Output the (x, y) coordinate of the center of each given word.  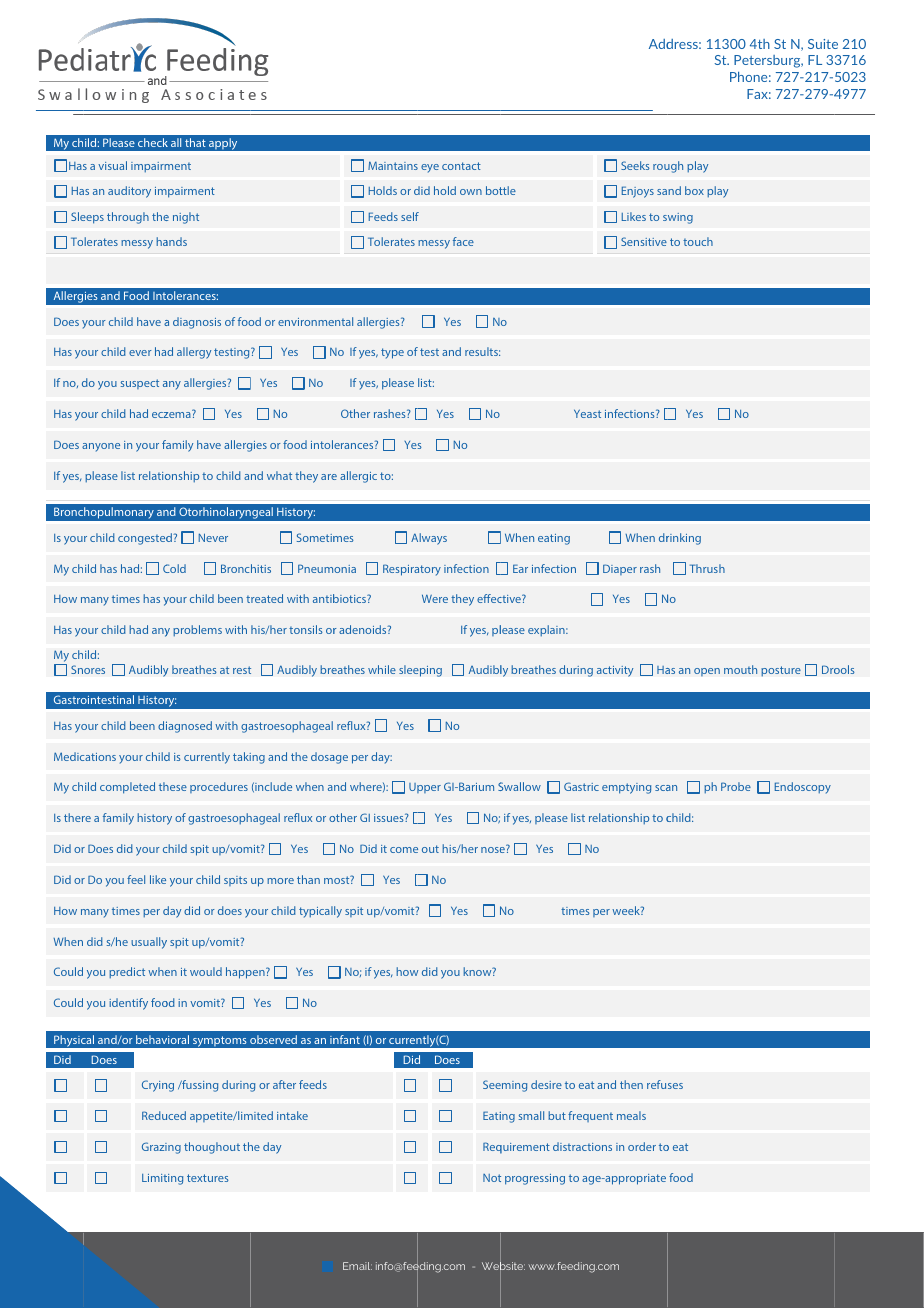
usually (149, 943)
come (404, 850)
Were (435, 599)
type (392, 353)
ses (675, 1086)
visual (112, 165)
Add (661, 44)
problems (197, 631)
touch (698, 241)
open (707, 672)
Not (492, 1178)
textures (208, 1178)
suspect (140, 384)
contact (461, 166)
